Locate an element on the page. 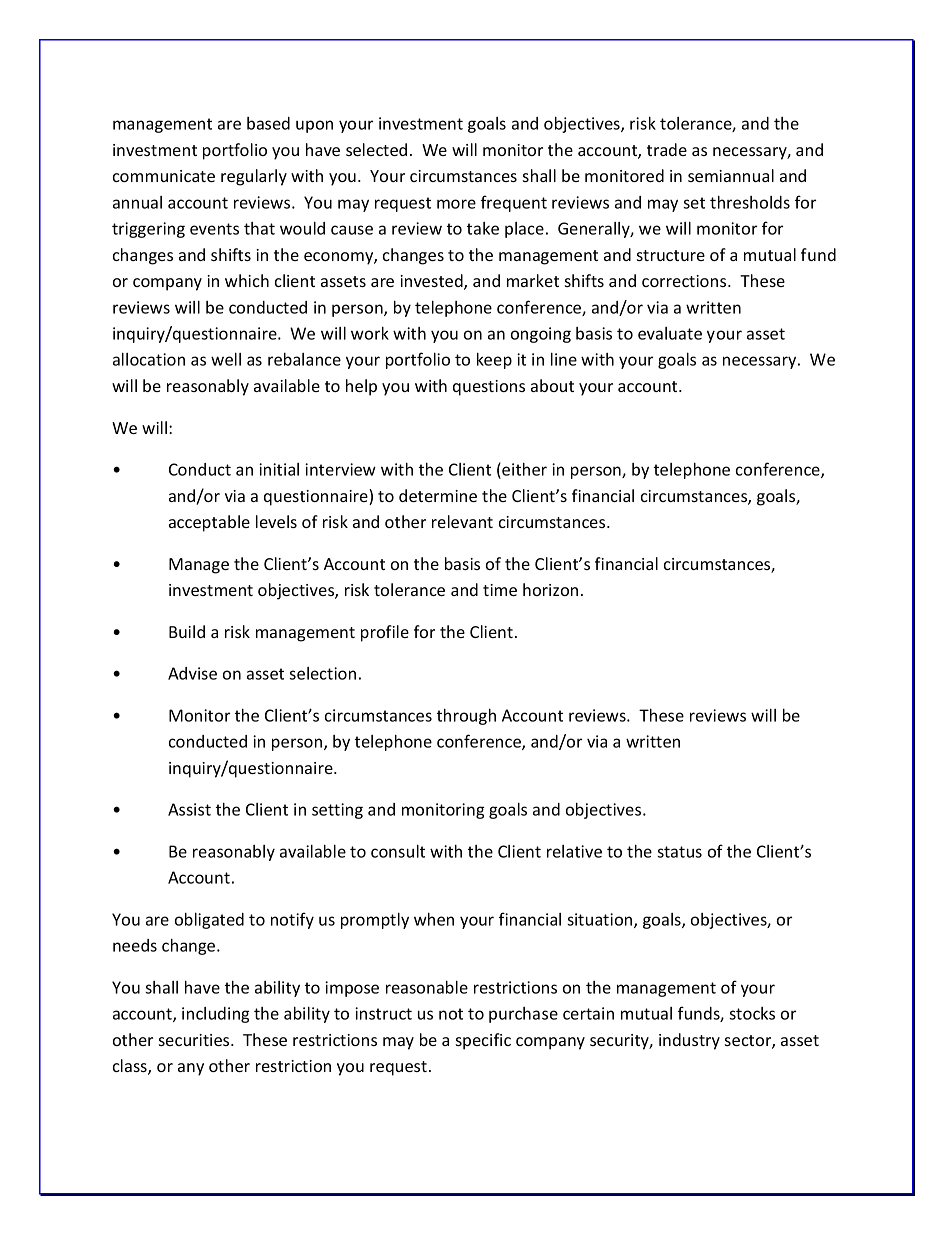 The height and width of the document is (1233, 952). securities is located at coordinates (195, 1040).
